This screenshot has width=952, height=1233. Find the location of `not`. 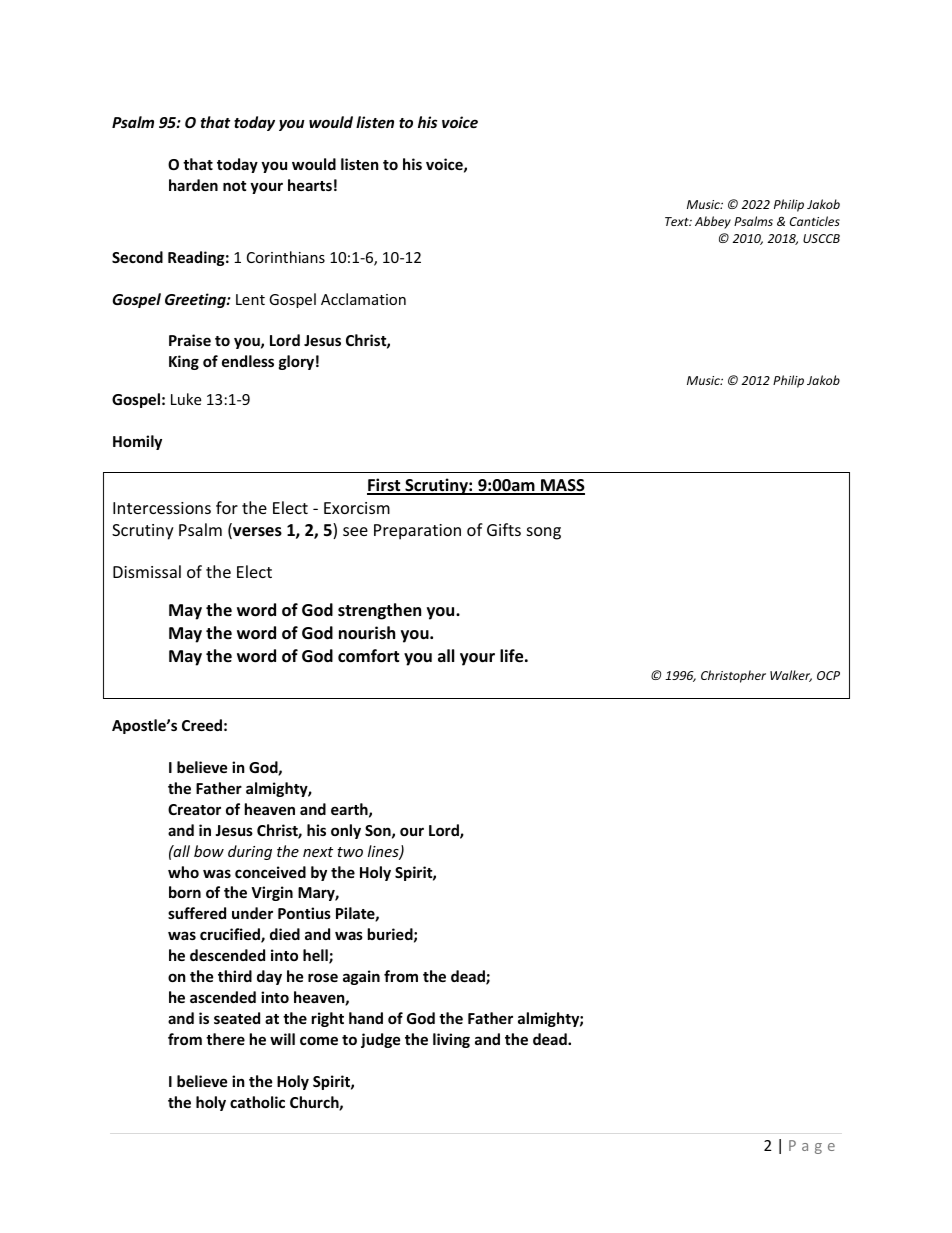

not is located at coordinates (235, 186).
